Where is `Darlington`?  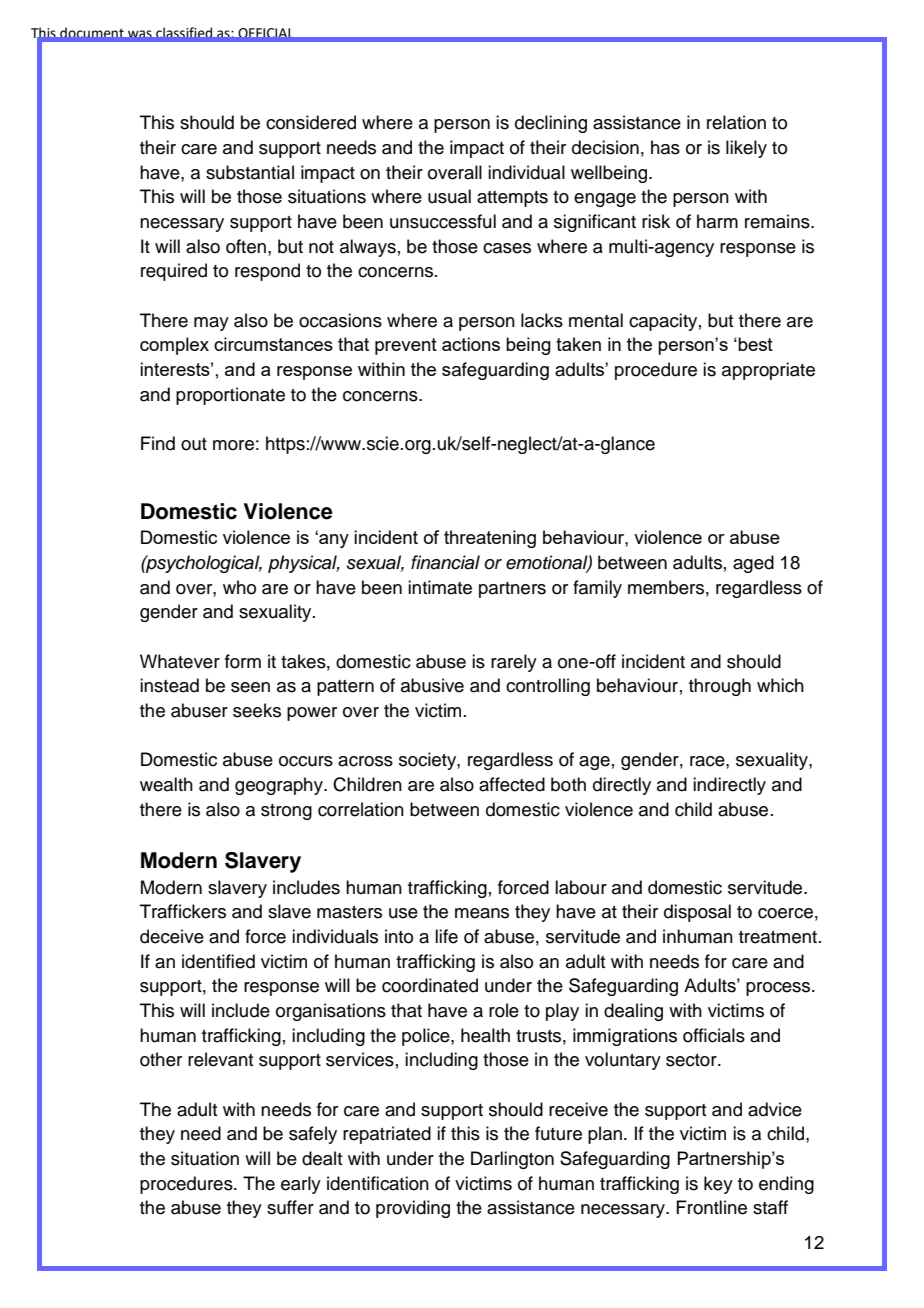
Darlington is located at coordinates (512, 1160).
